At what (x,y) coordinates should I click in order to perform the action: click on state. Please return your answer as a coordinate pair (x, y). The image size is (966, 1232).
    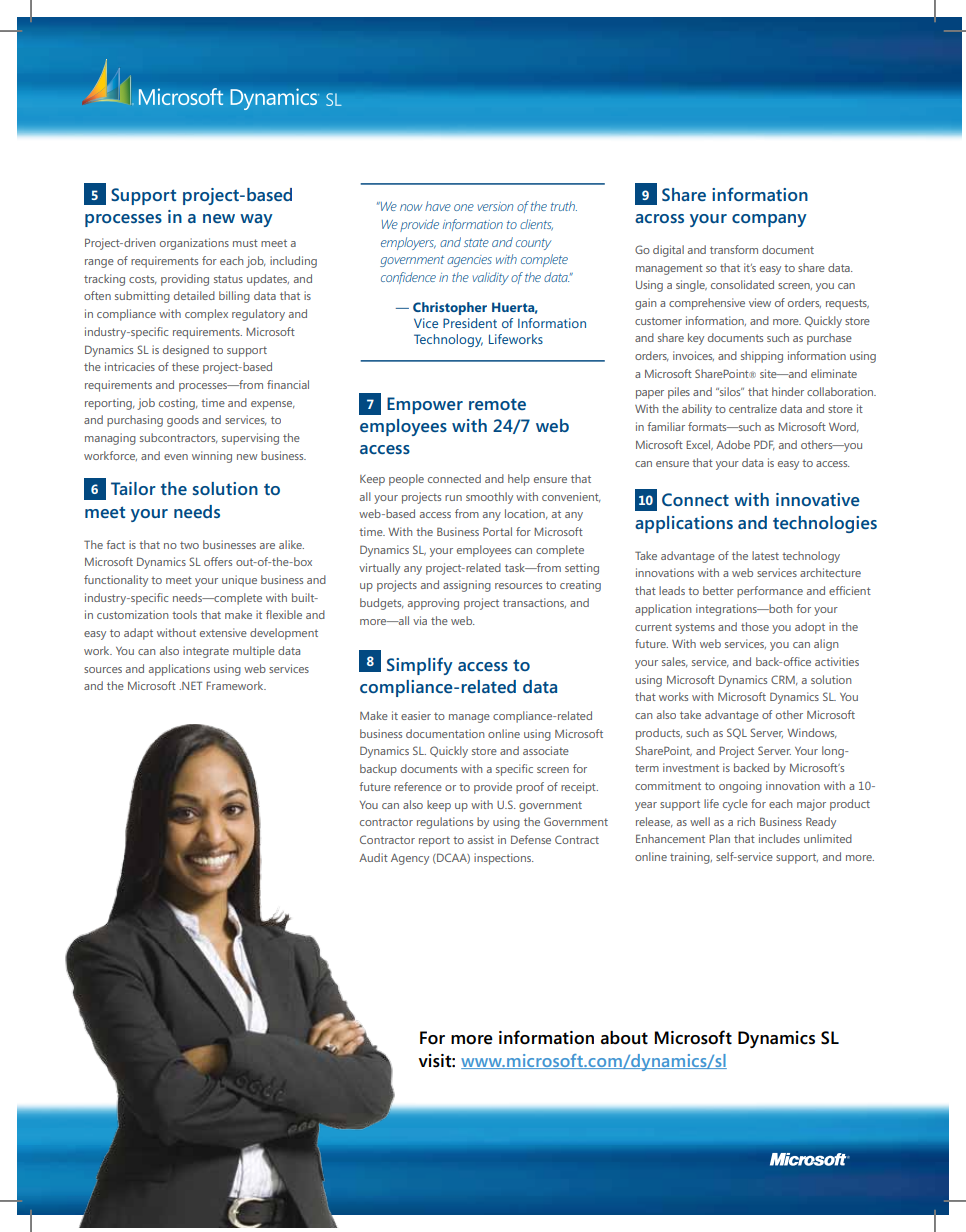
    Looking at the image, I should click on (476, 242).
